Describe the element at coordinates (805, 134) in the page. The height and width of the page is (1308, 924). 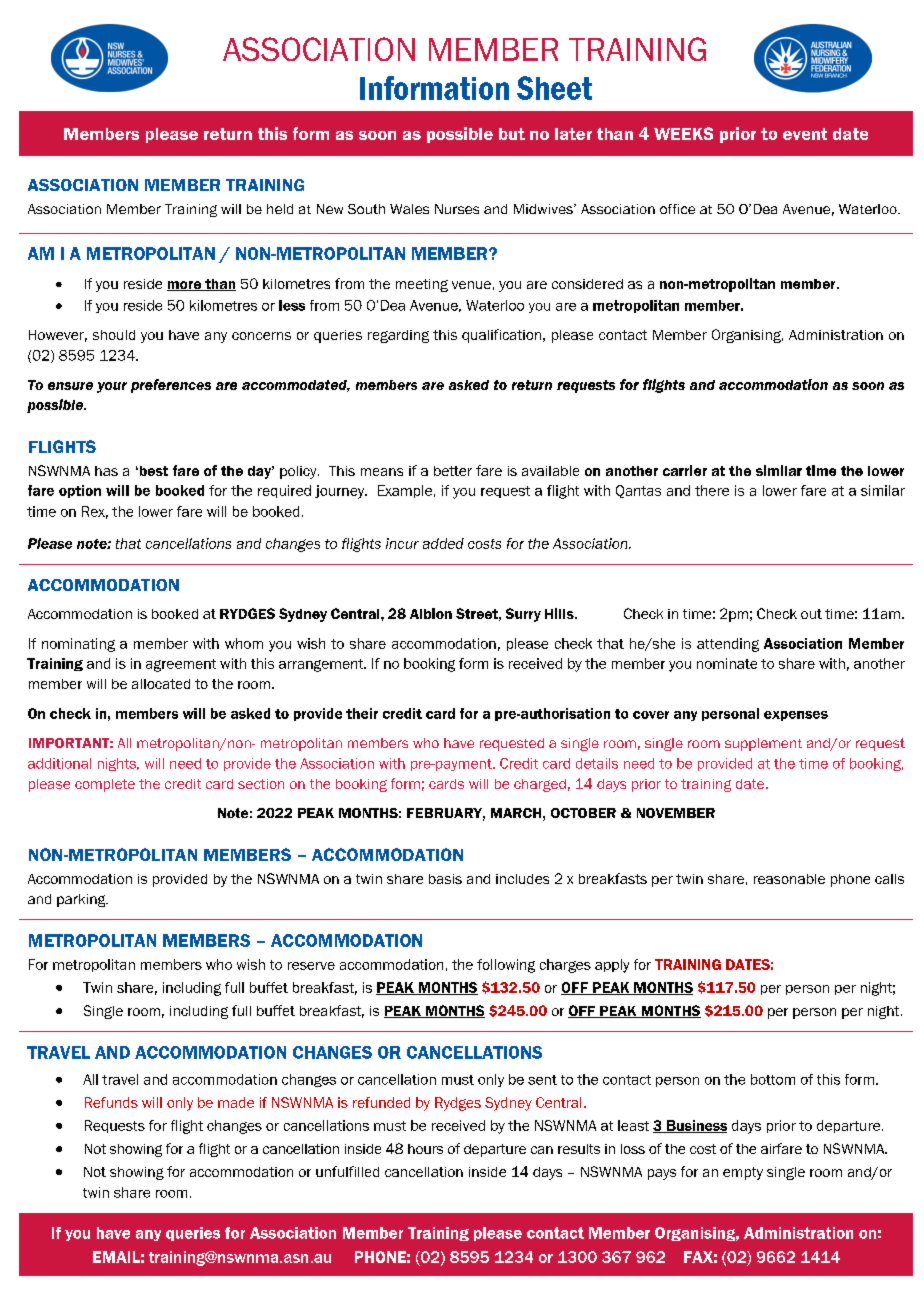
I see `event` at that location.
